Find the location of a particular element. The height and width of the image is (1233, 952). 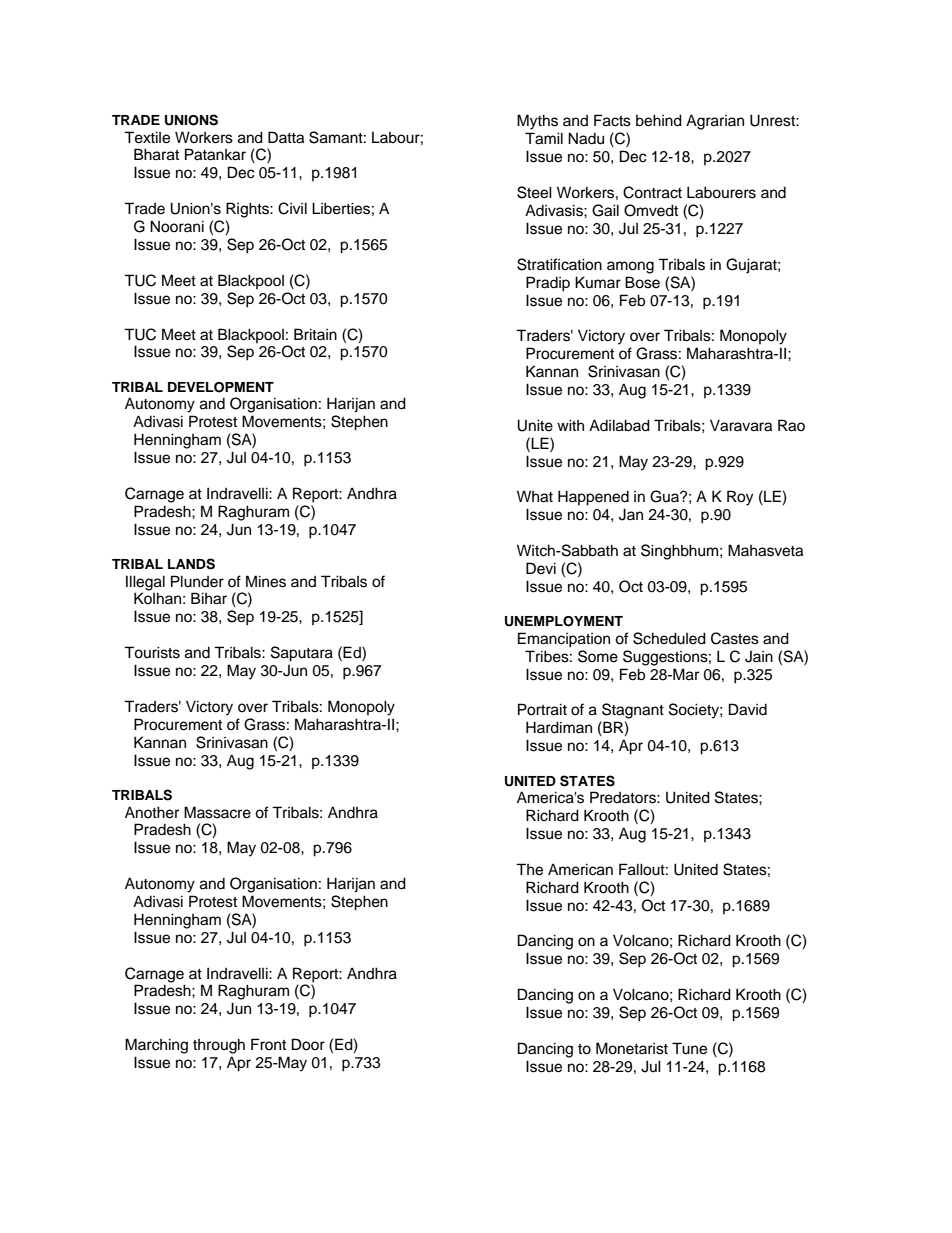

Stratification is located at coordinates (559, 264).
